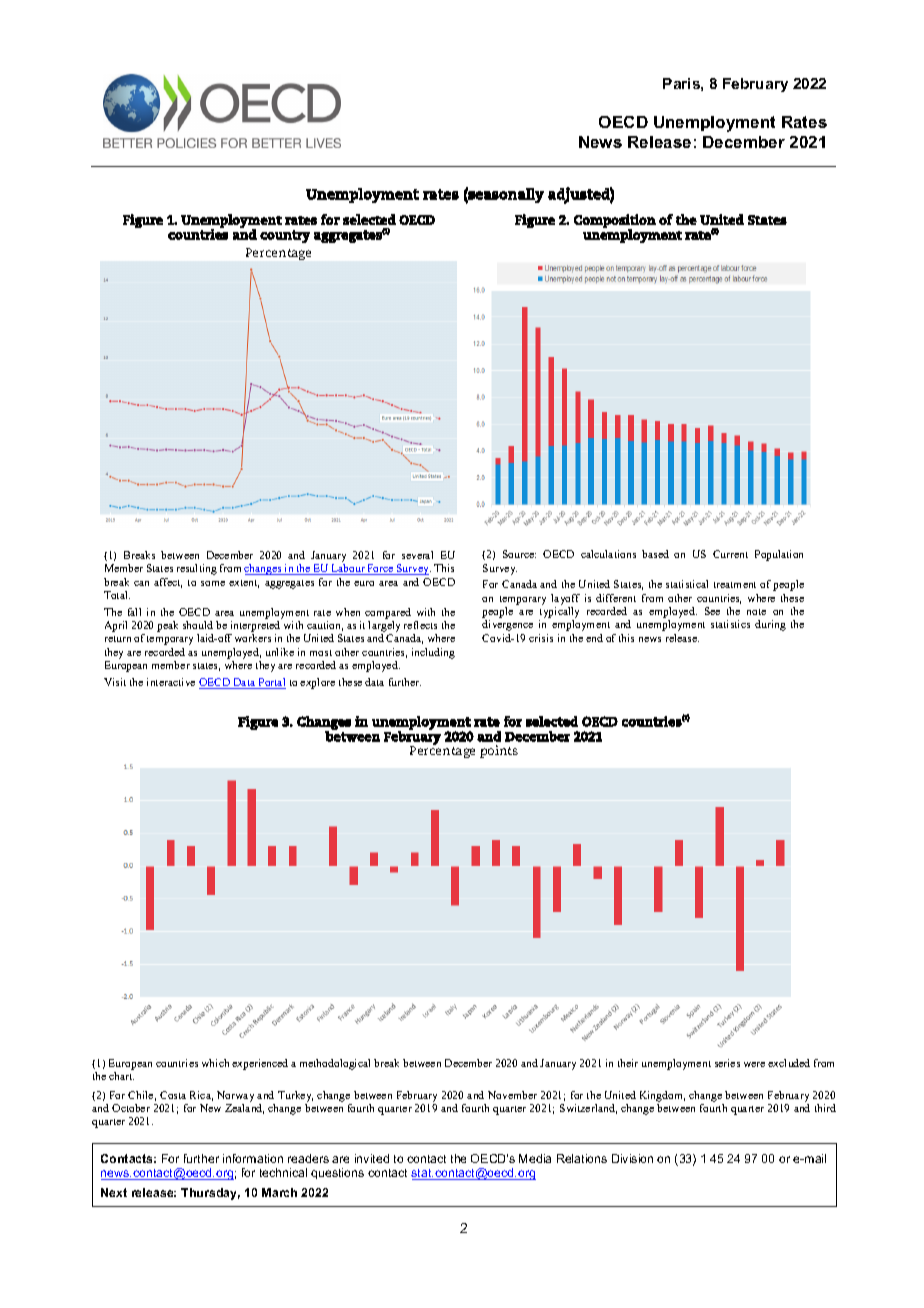  Describe the element at coordinates (770, 625) in the document. I see `during` at that location.
